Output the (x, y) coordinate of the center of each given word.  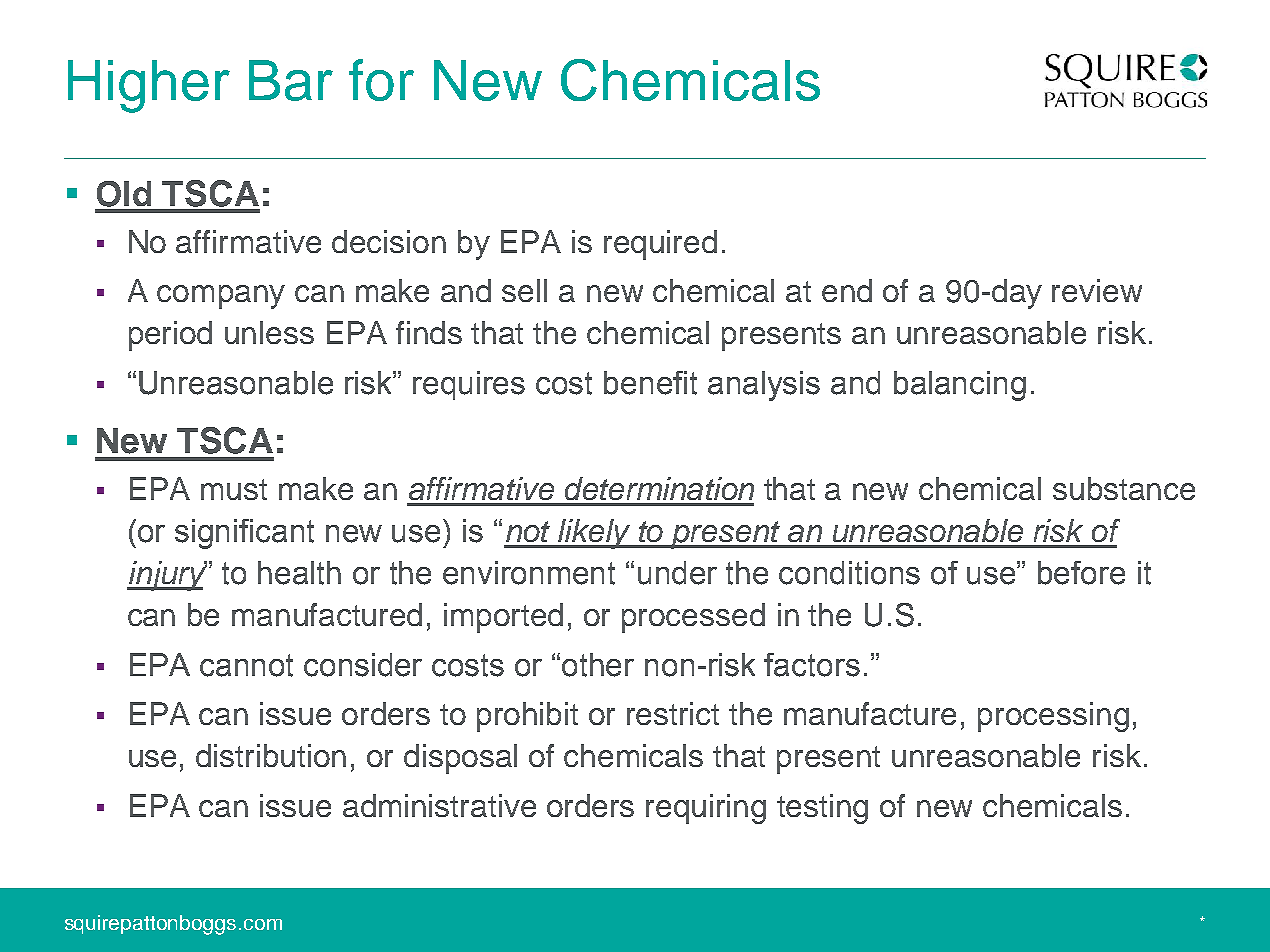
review (1097, 290)
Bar (291, 80)
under (677, 573)
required (660, 245)
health (299, 573)
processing (1053, 717)
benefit (650, 383)
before (1081, 573)
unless (269, 332)
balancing (960, 386)
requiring (706, 809)
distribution (271, 755)
